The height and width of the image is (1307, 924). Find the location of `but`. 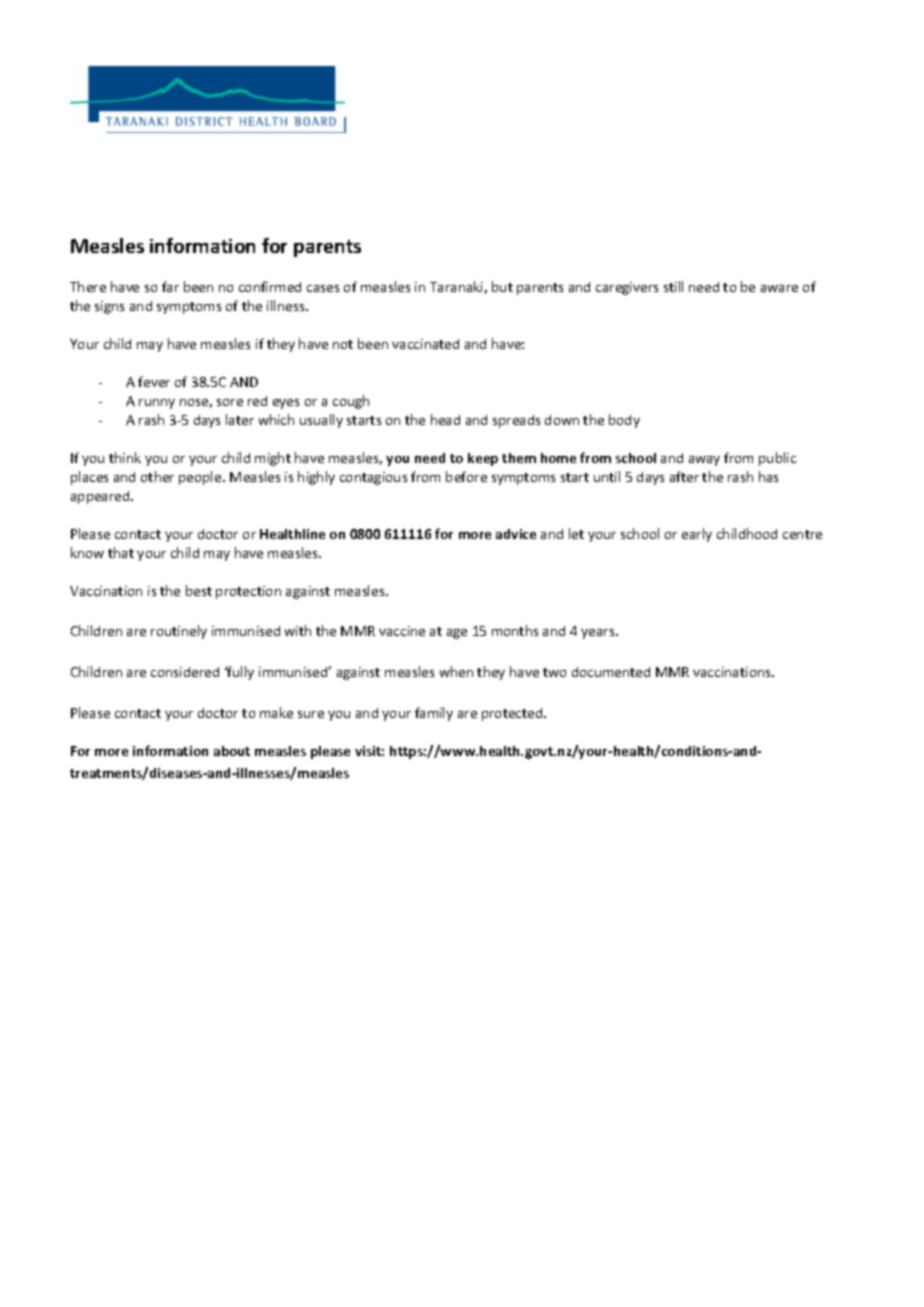

but is located at coordinates (502, 286).
